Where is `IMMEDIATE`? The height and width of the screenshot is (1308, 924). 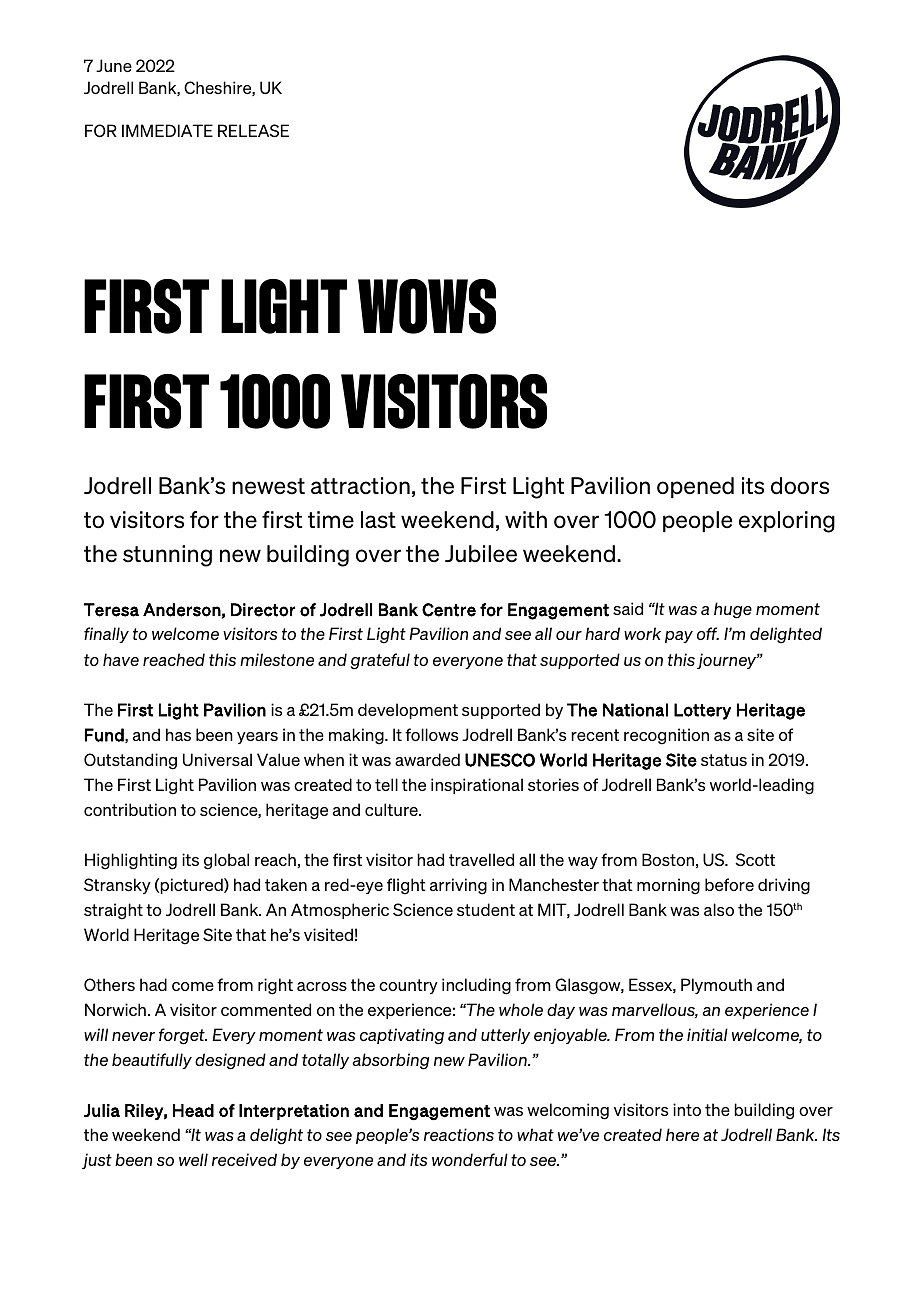 IMMEDIATE is located at coordinates (167, 130).
